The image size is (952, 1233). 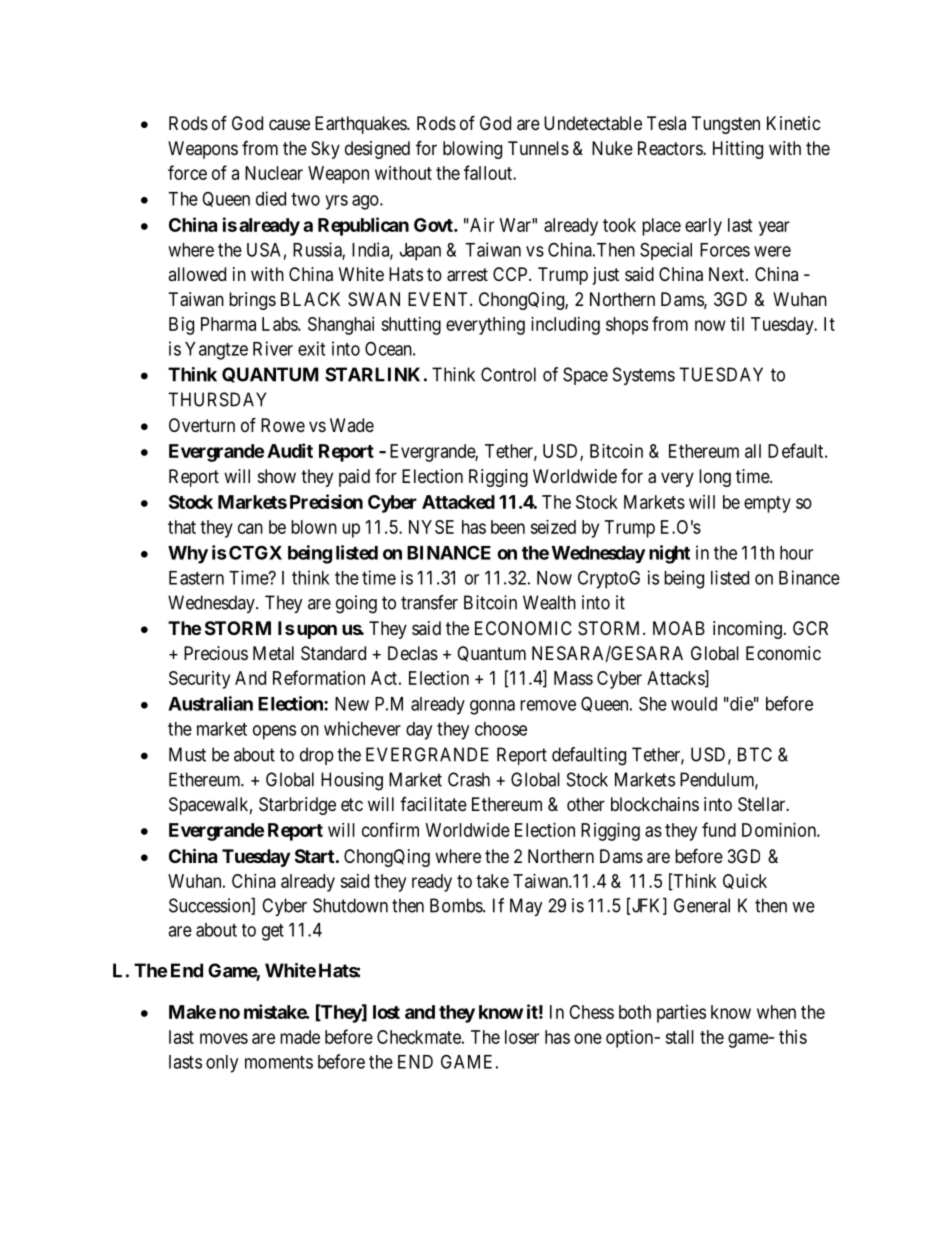 I want to click on Nuclear, so click(x=274, y=173).
